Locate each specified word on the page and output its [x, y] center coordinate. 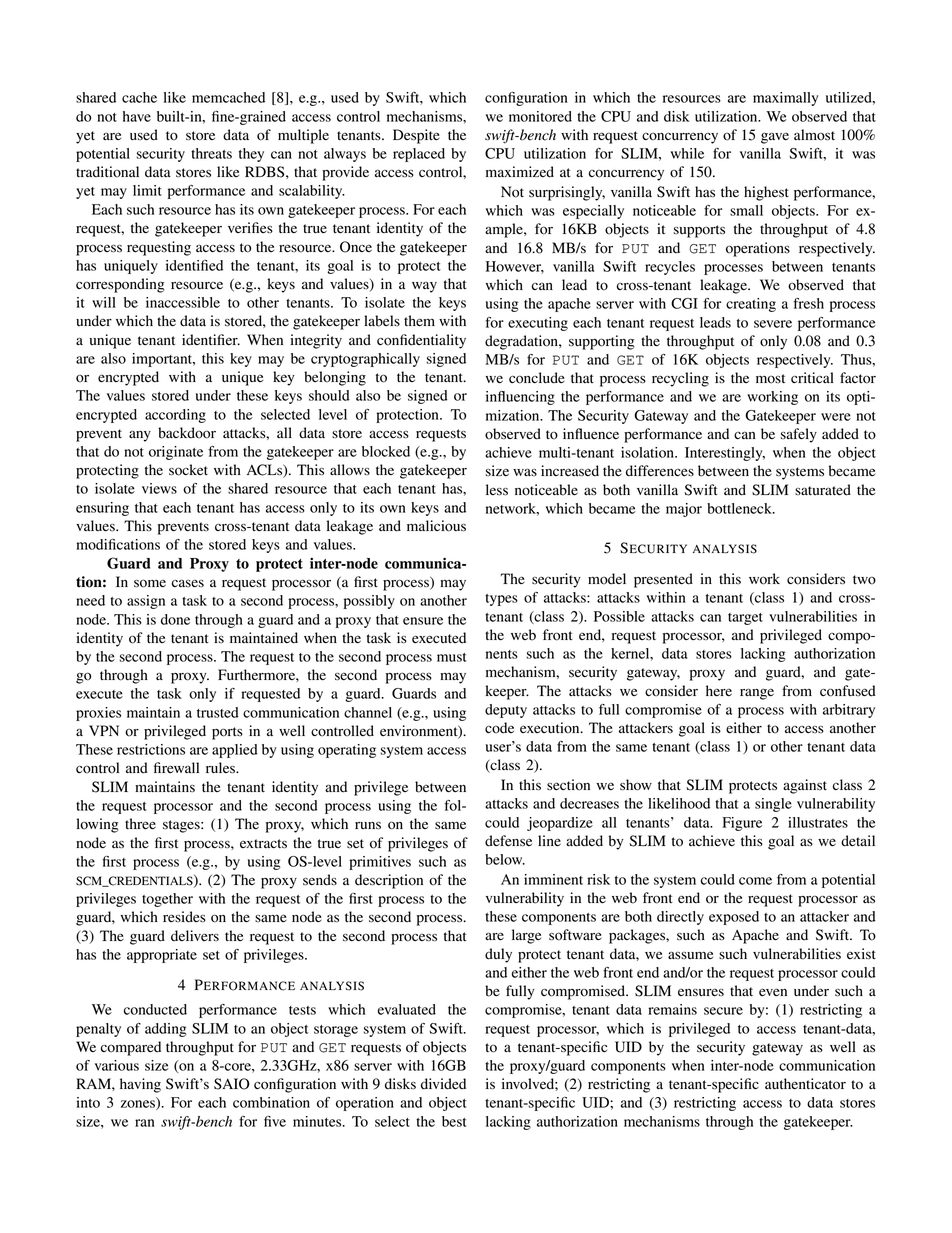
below [505, 859]
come [755, 881]
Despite [416, 136]
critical [812, 377]
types [501, 600]
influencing [520, 398]
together [167, 900]
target [745, 619]
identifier [211, 340]
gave [775, 138]
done [175, 619]
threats [211, 153]
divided [443, 1084]
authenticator [805, 1084]
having [140, 1085]
